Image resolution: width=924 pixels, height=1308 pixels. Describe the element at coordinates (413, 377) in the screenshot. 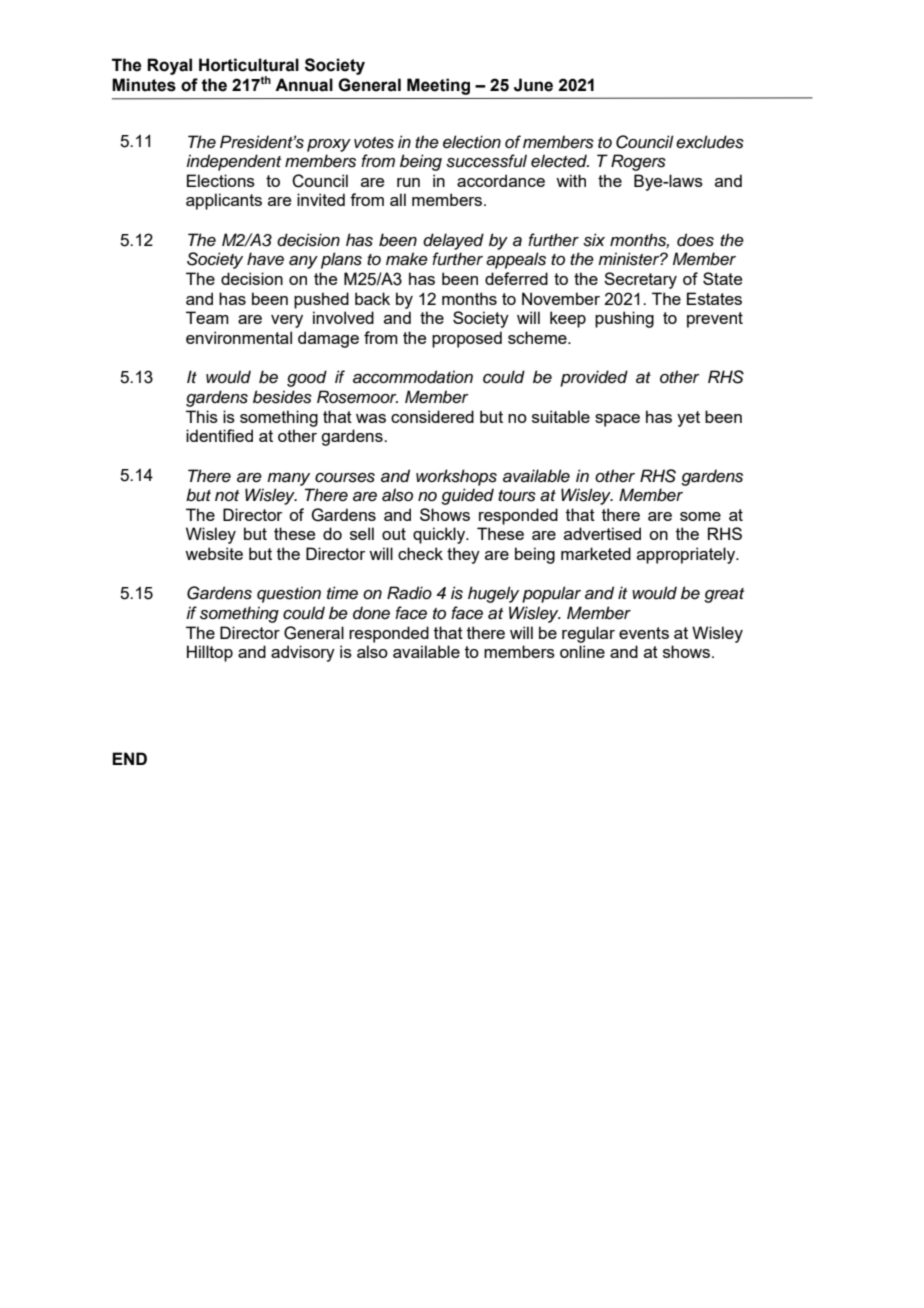

I see `accommodation` at that location.
